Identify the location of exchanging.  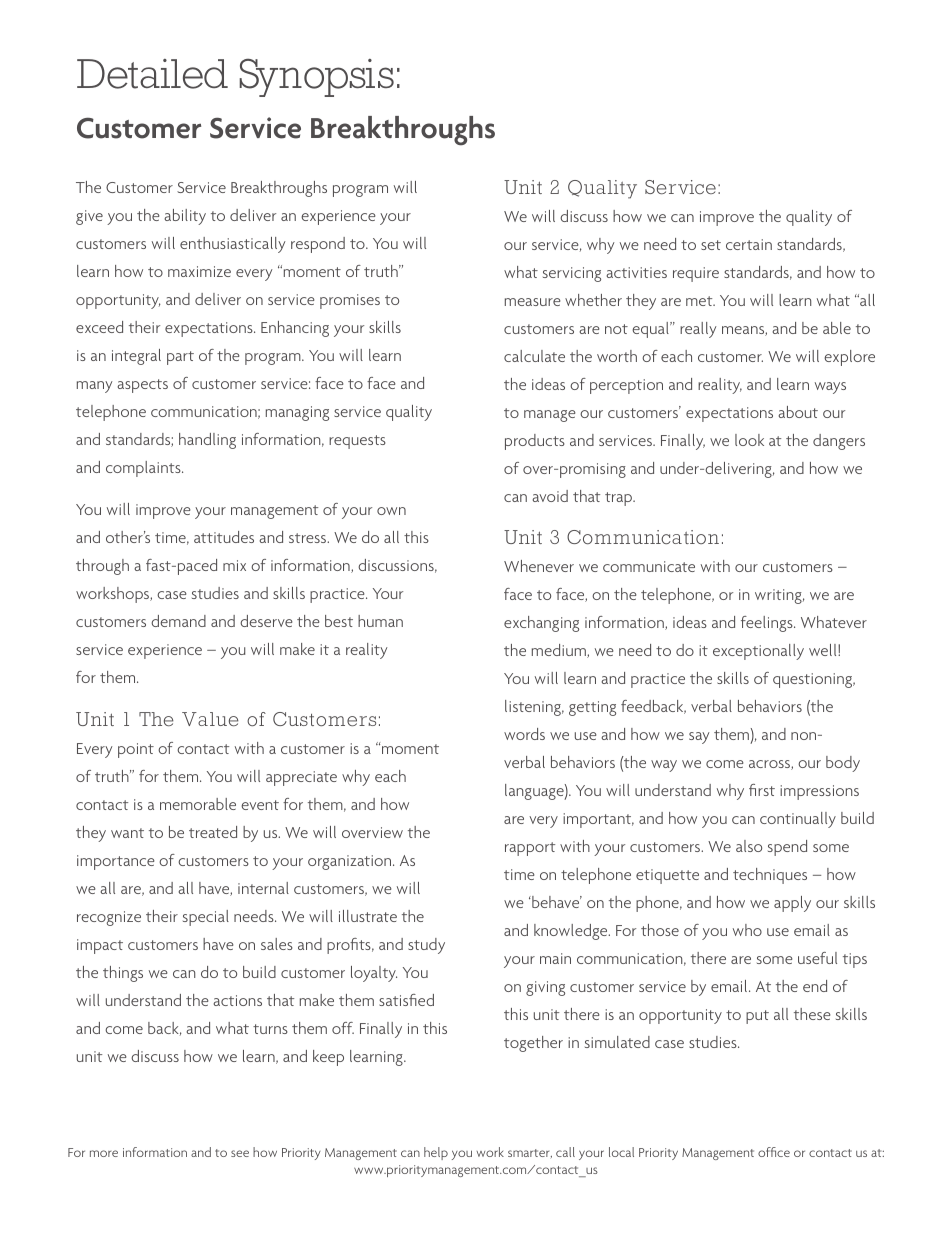
(541, 624).
